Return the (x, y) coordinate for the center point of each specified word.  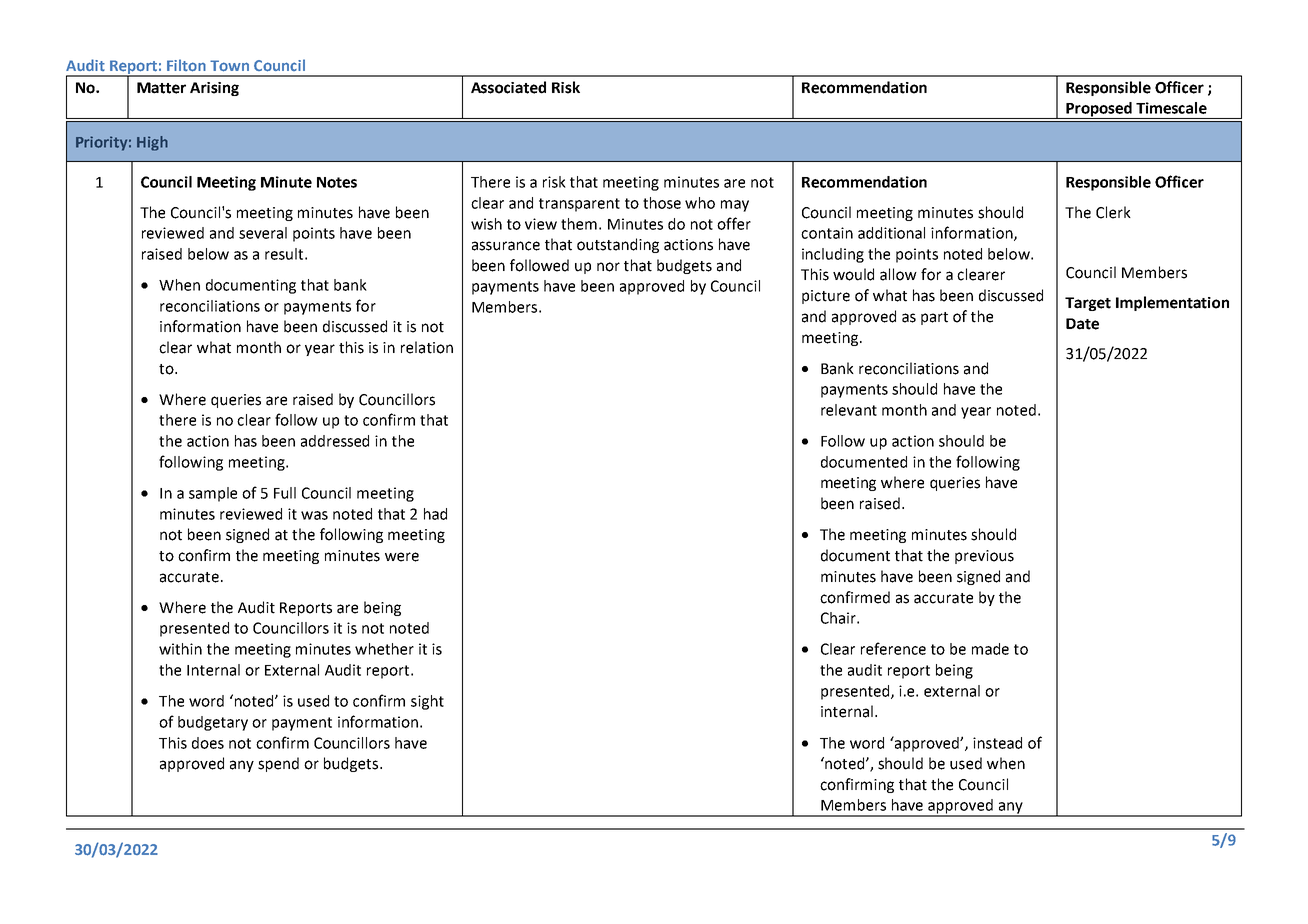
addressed (335, 441)
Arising (214, 89)
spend (278, 764)
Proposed (1099, 110)
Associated (508, 87)
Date (1082, 324)
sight (427, 702)
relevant (849, 410)
